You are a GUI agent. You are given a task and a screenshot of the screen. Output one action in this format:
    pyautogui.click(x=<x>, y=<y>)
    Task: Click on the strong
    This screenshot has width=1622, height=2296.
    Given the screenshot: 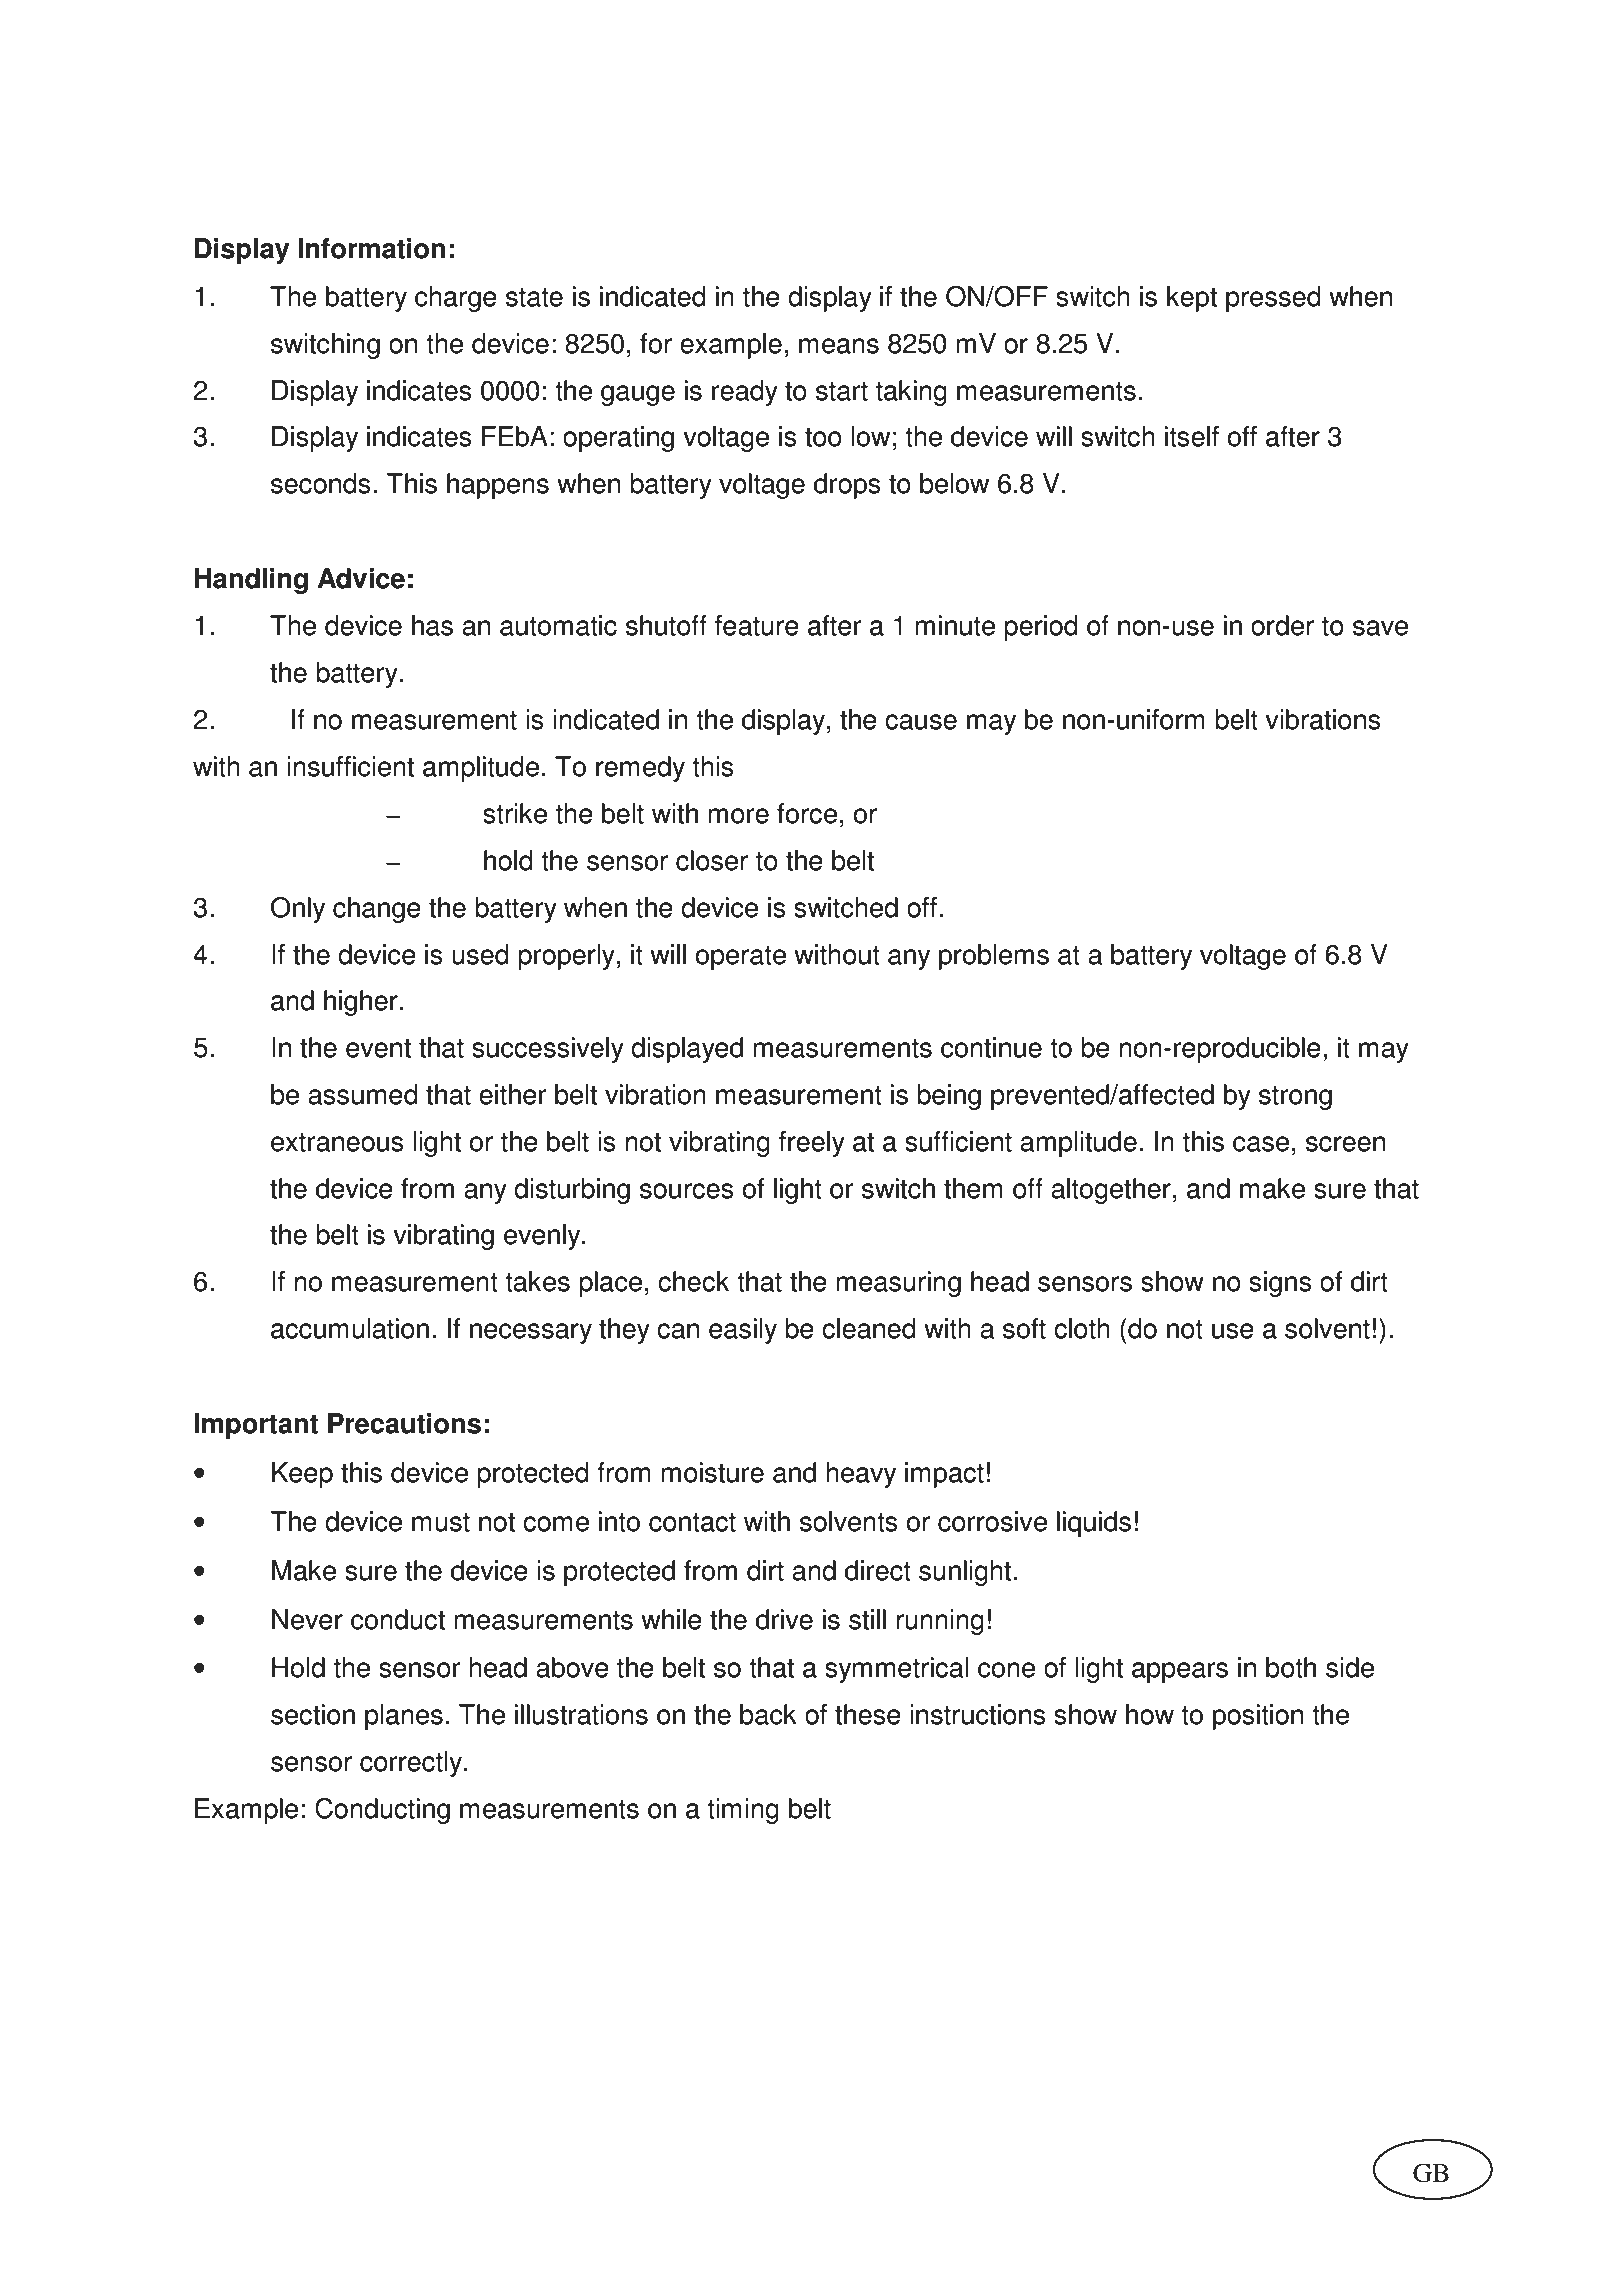 What is the action you would take?
    pyautogui.click(x=1295, y=1098)
